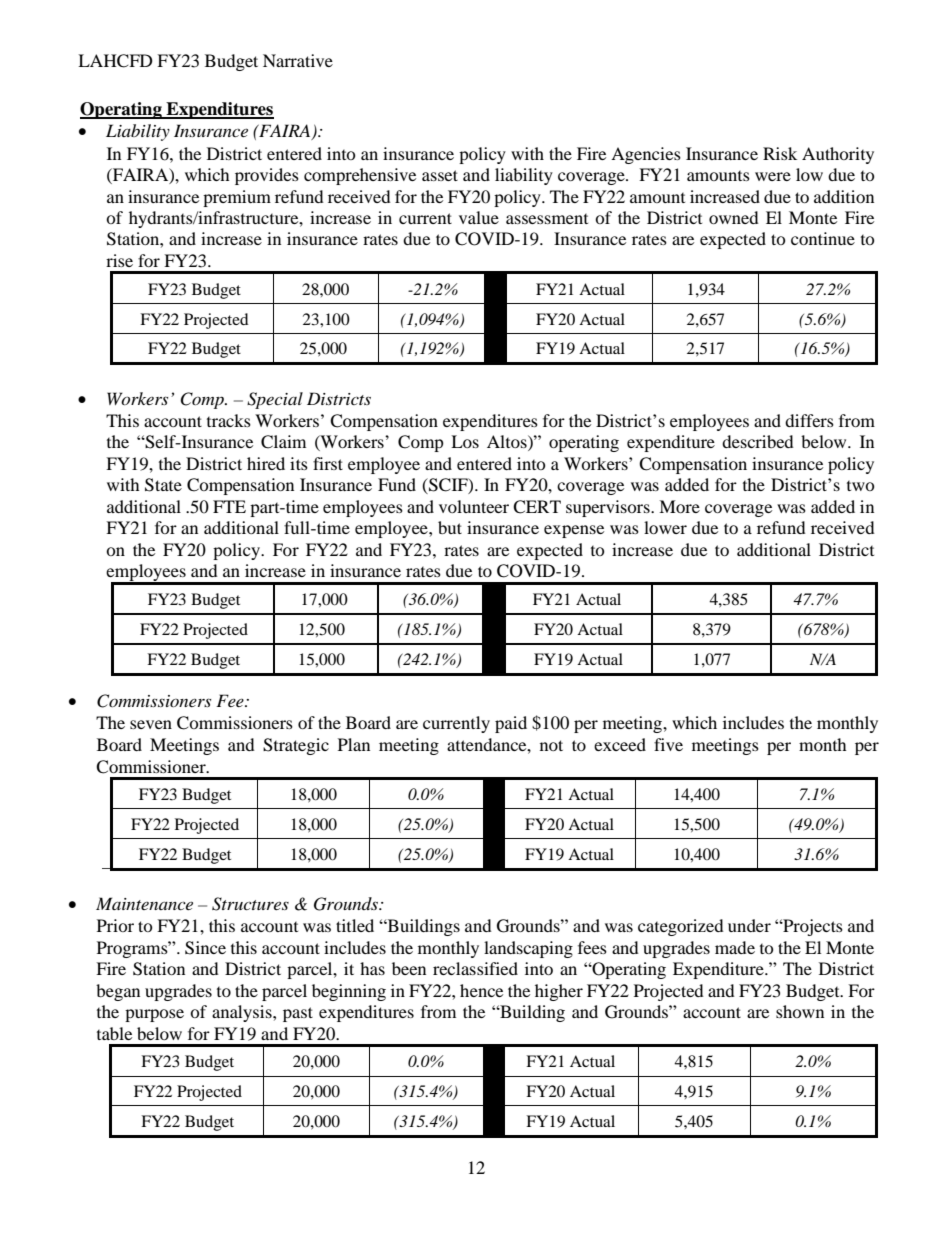 The image size is (952, 1233). I want to click on asset, so click(440, 175).
